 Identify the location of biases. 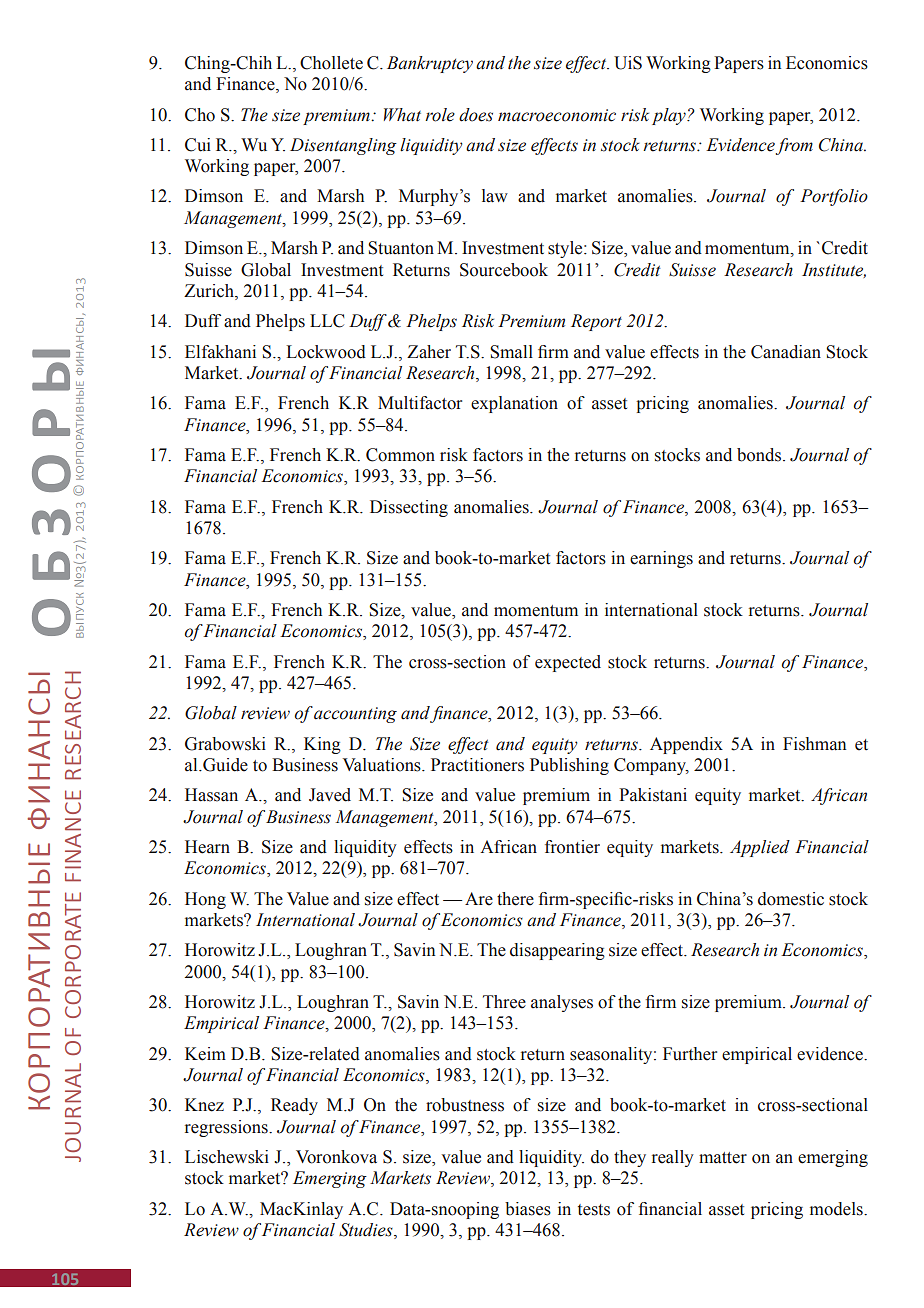
(528, 1209).
